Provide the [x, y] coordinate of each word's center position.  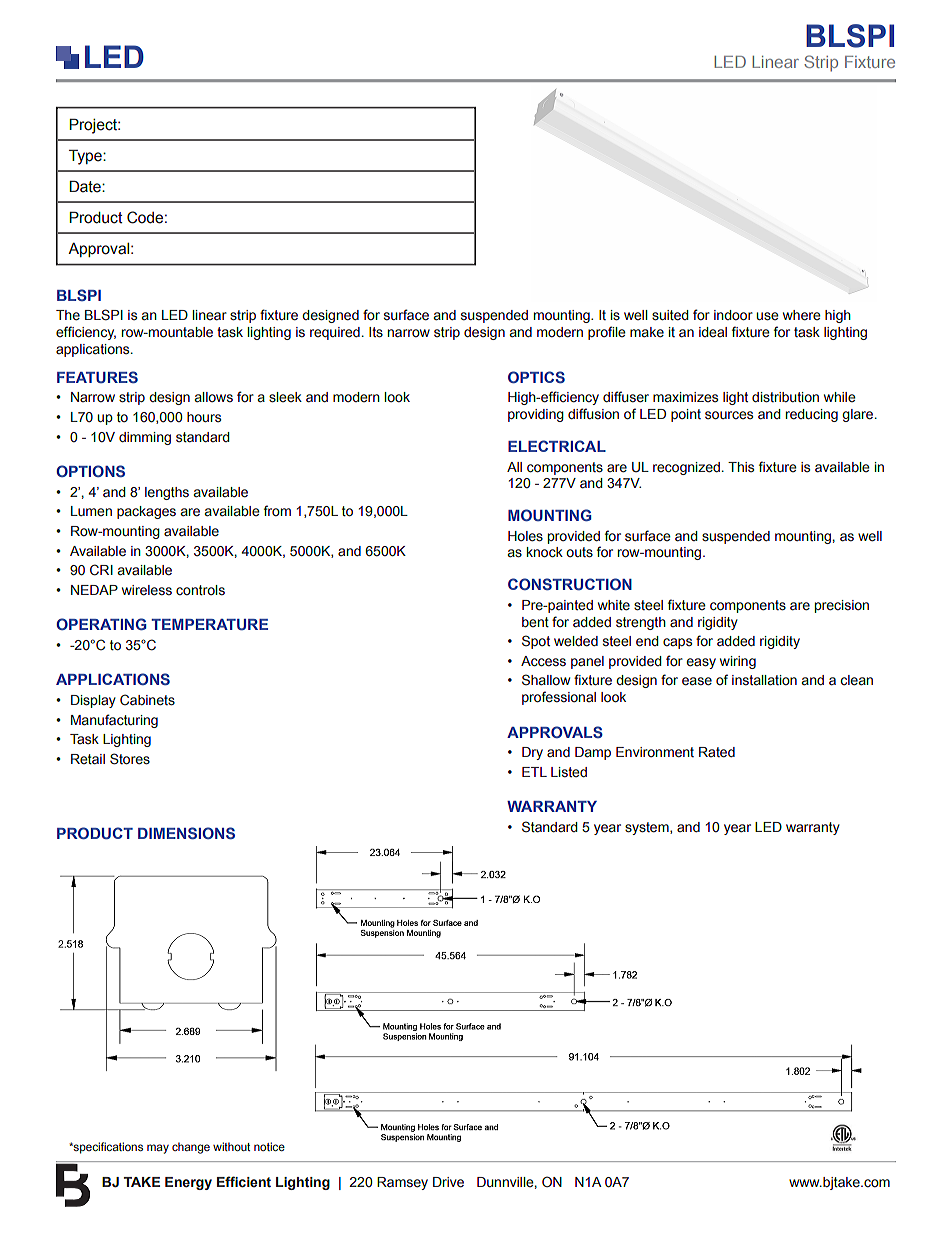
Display [93, 701]
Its [376, 332]
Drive [448, 1182]
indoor [733, 315]
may [158, 1149]
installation [764, 680]
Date [86, 186]
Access [543, 661]
